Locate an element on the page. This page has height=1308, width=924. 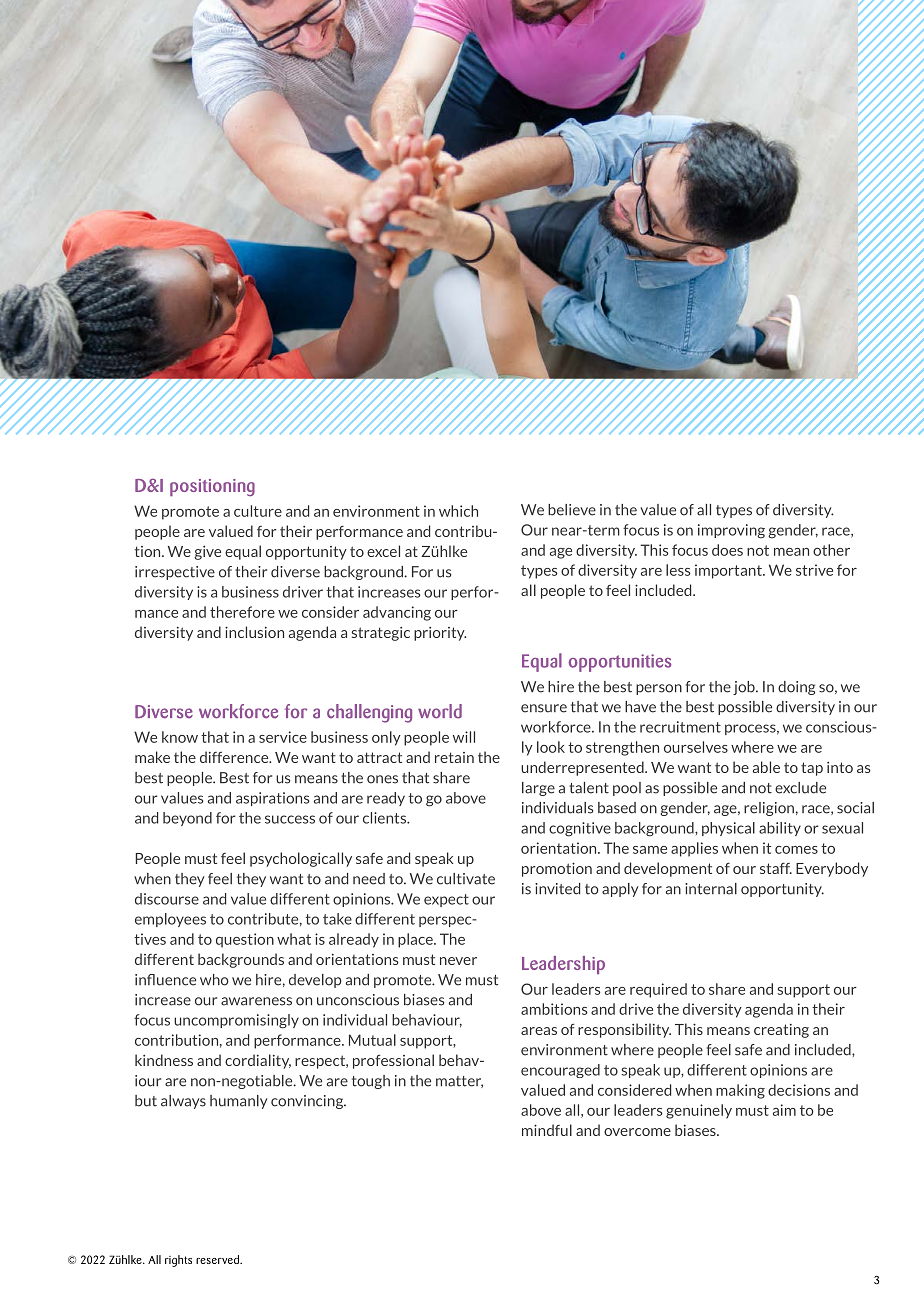
service is located at coordinates (283, 737).
